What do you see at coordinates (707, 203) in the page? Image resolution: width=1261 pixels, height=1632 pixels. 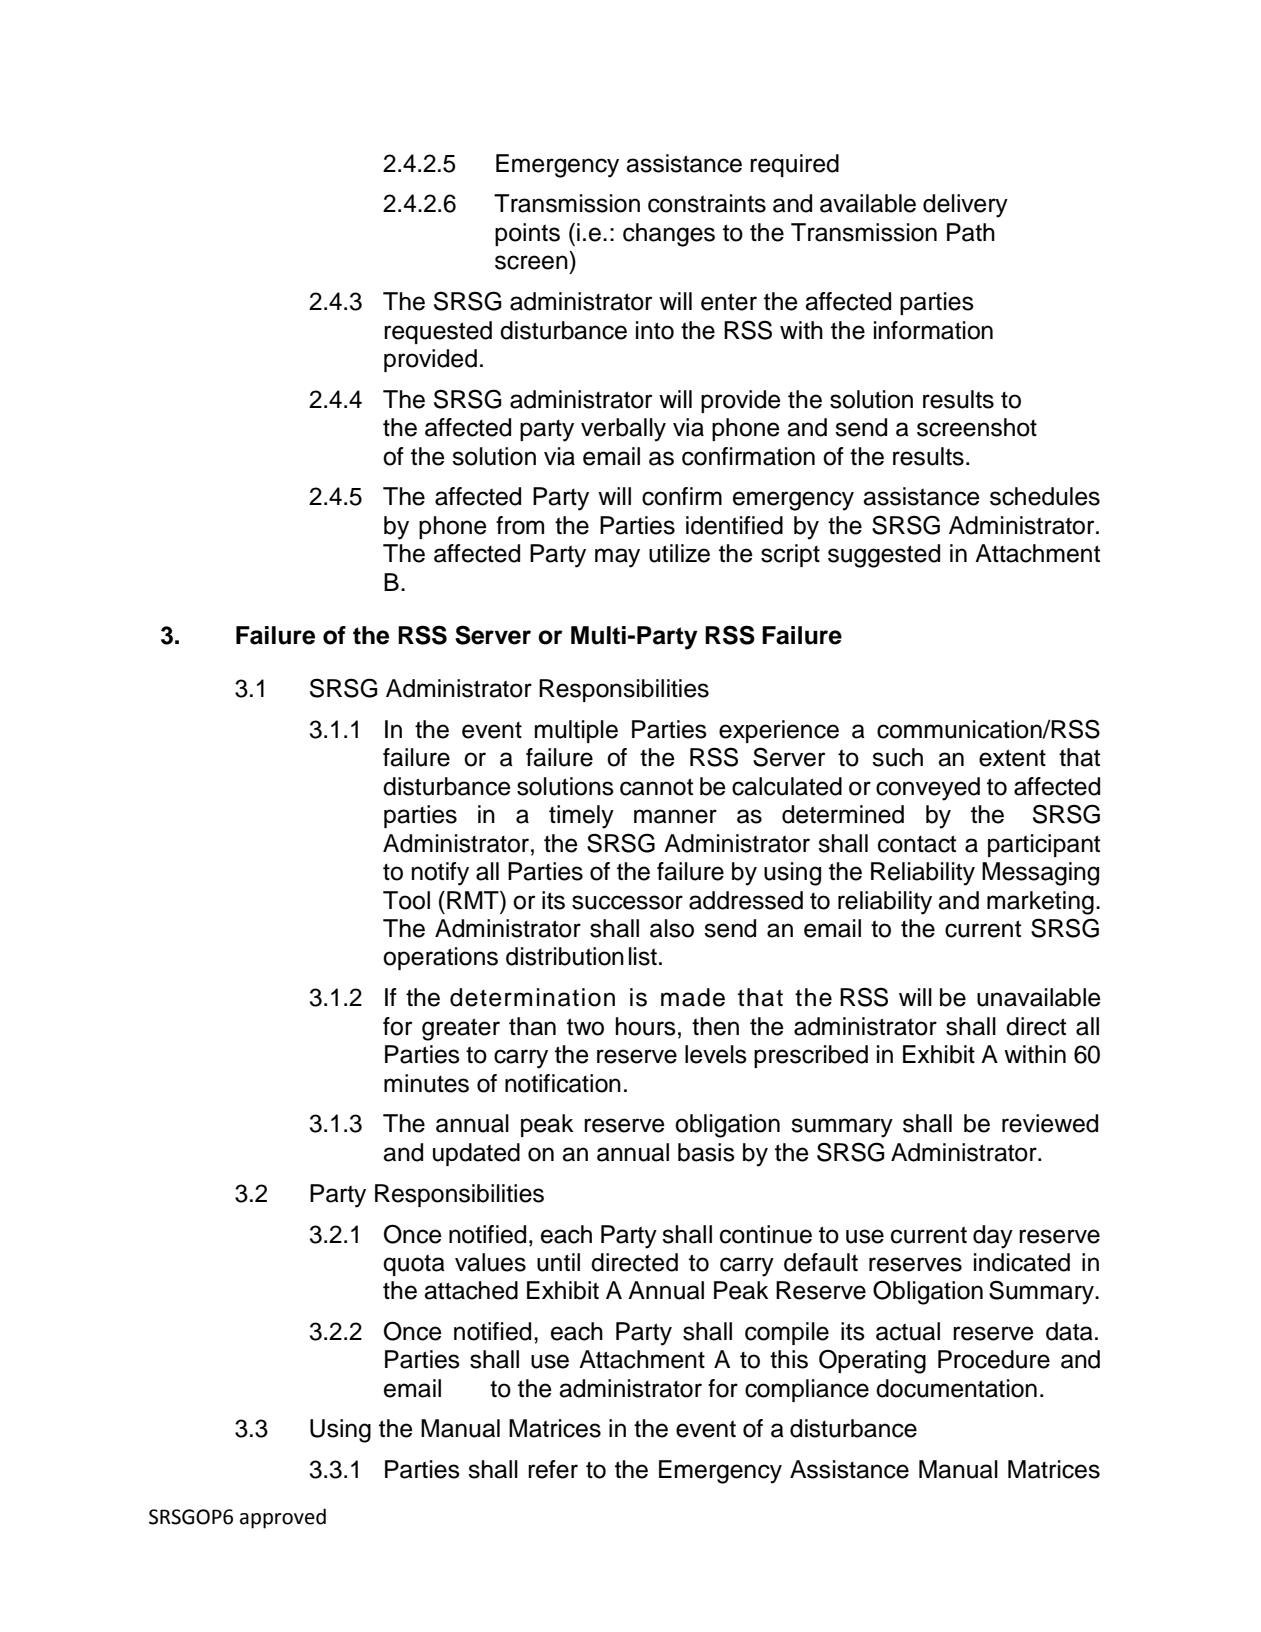 I see `constraints` at bounding box center [707, 203].
